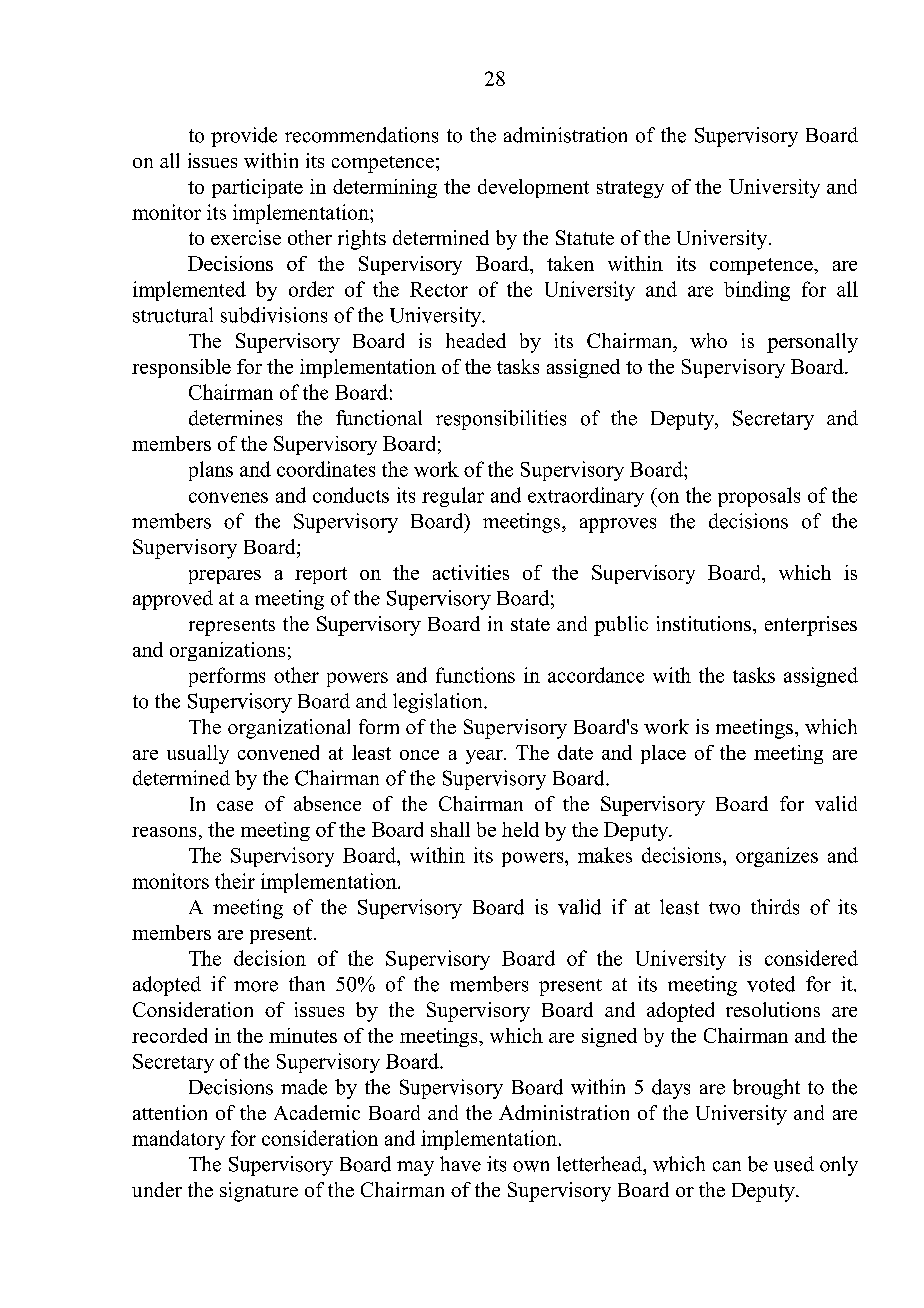 This screenshot has width=924, height=1308. I want to click on development, so click(533, 188).
